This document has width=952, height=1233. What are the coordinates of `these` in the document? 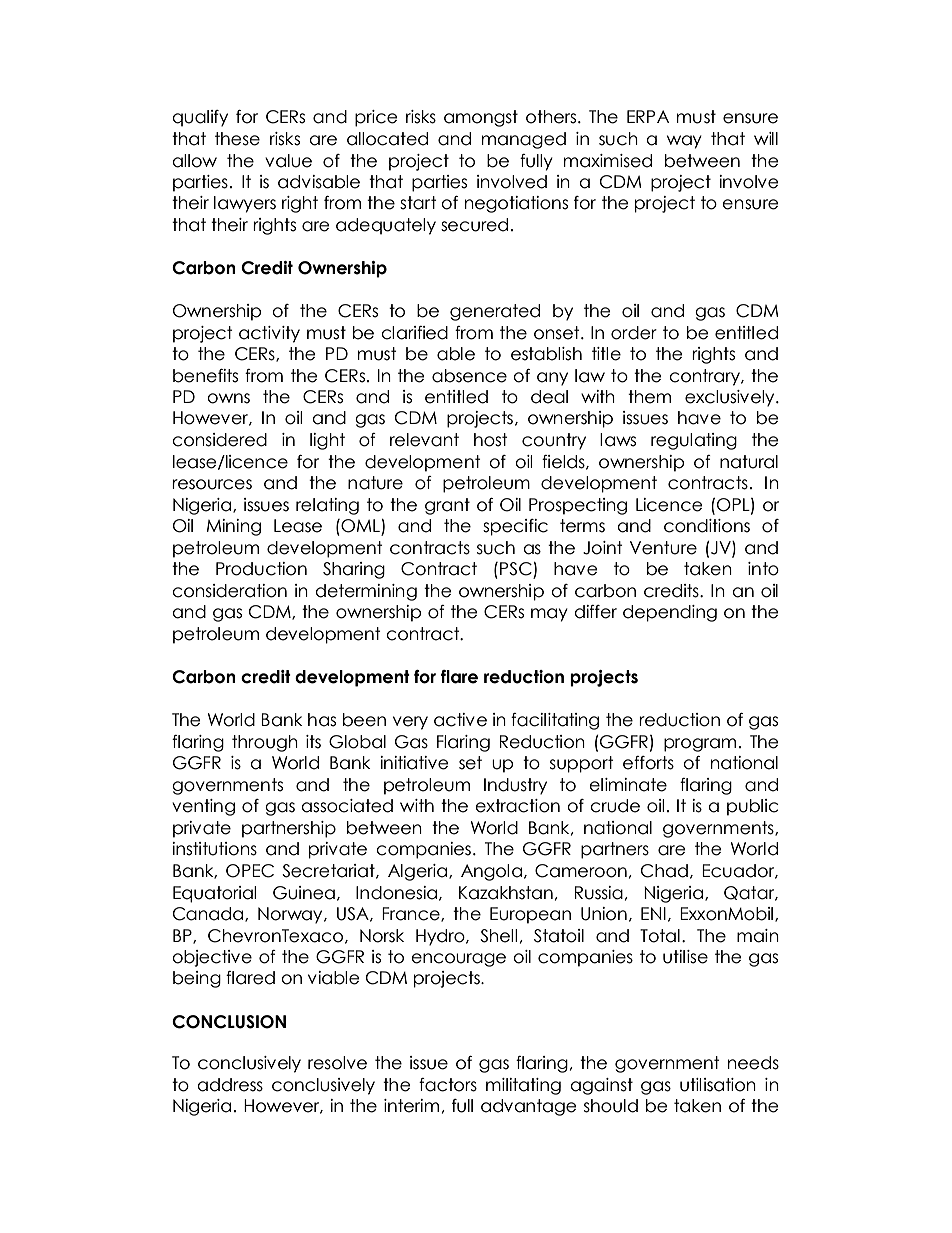 It's located at (237, 139).
